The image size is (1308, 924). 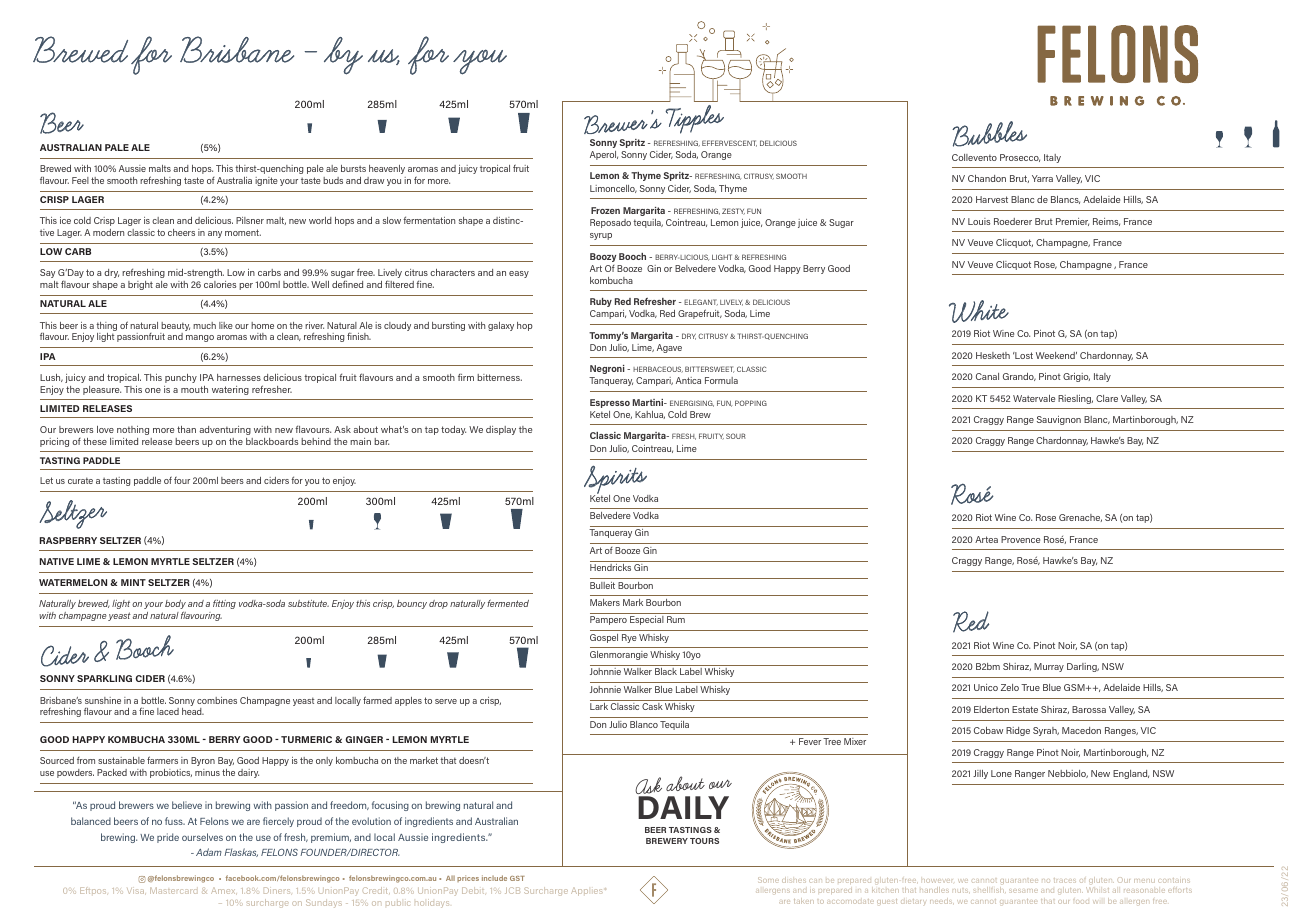 I want to click on Premier, so click(x=1072, y=222).
